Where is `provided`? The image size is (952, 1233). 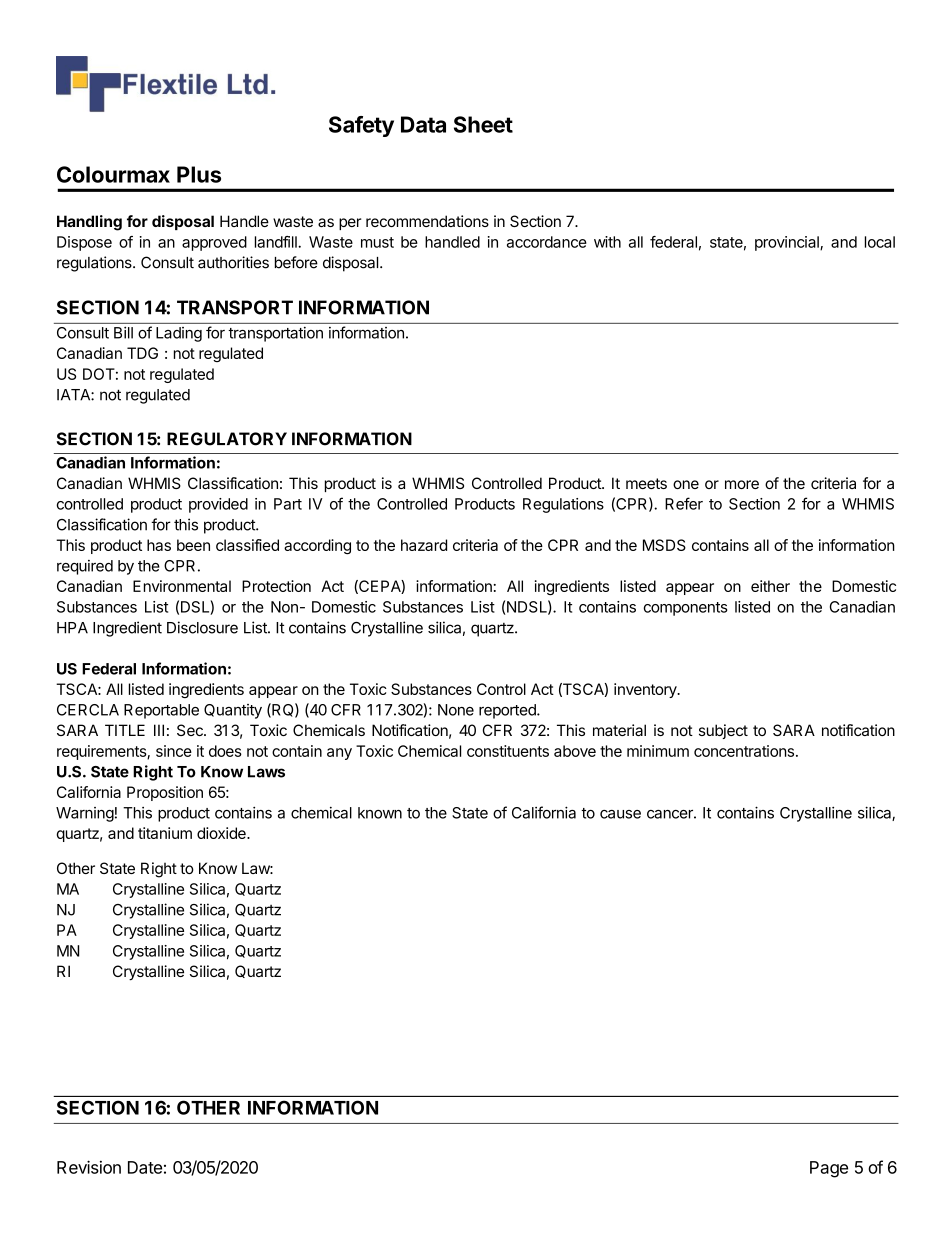
provided is located at coordinates (218, 505).
